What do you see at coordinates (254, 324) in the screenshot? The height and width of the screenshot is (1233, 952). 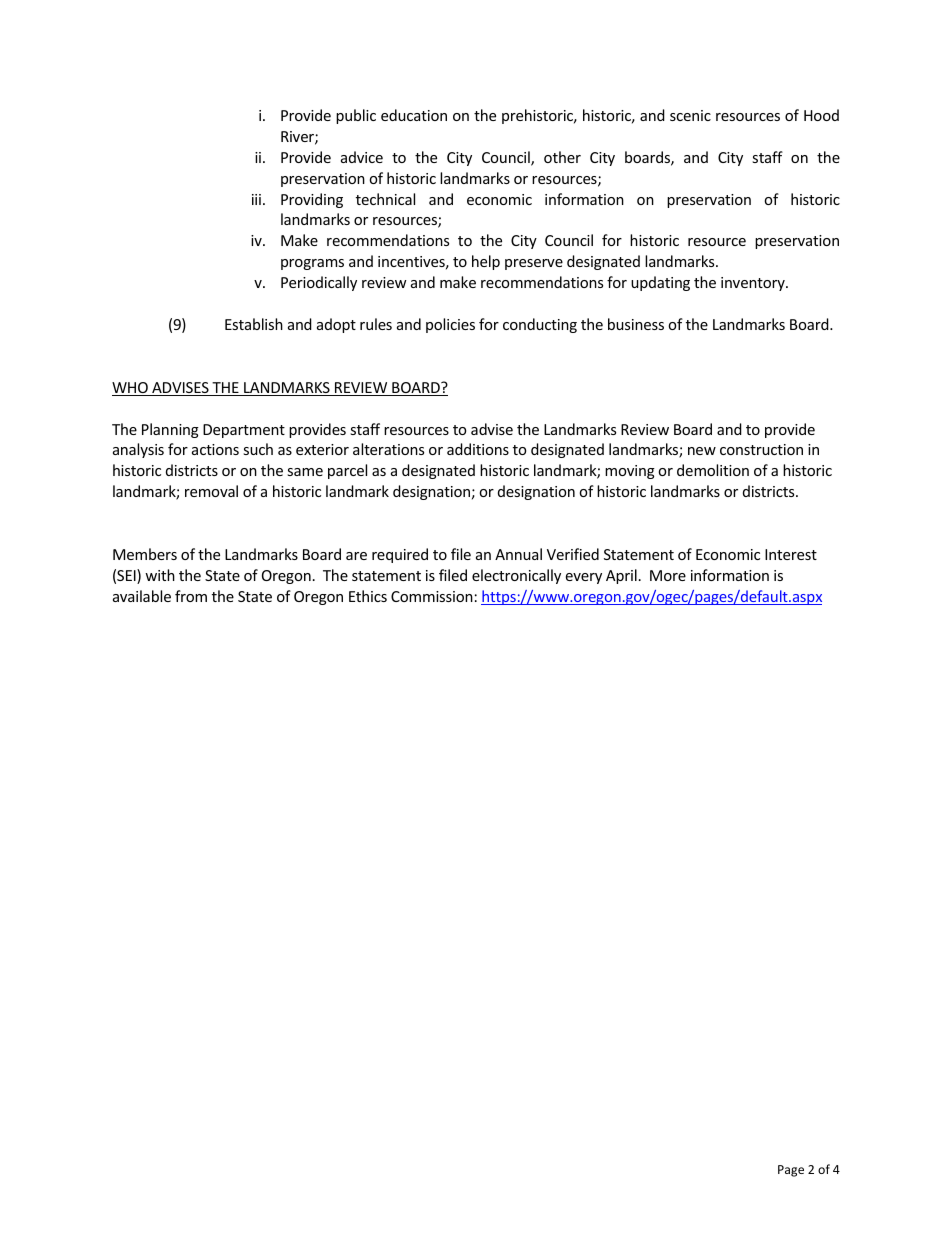 I see `Establish` at bounding box center [254, 324].
